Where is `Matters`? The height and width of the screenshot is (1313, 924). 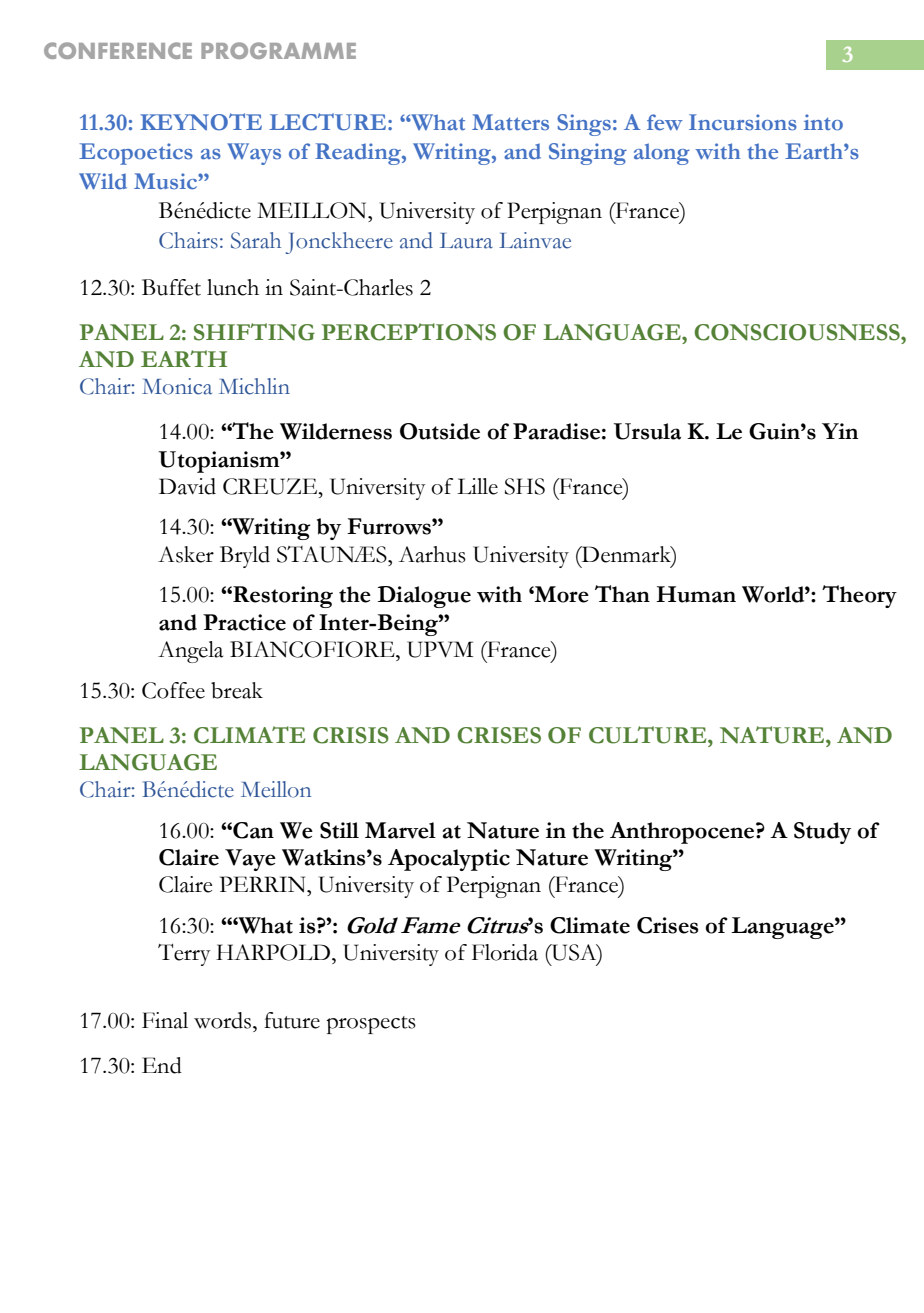 Matters is located at coordinates (510, 122).
